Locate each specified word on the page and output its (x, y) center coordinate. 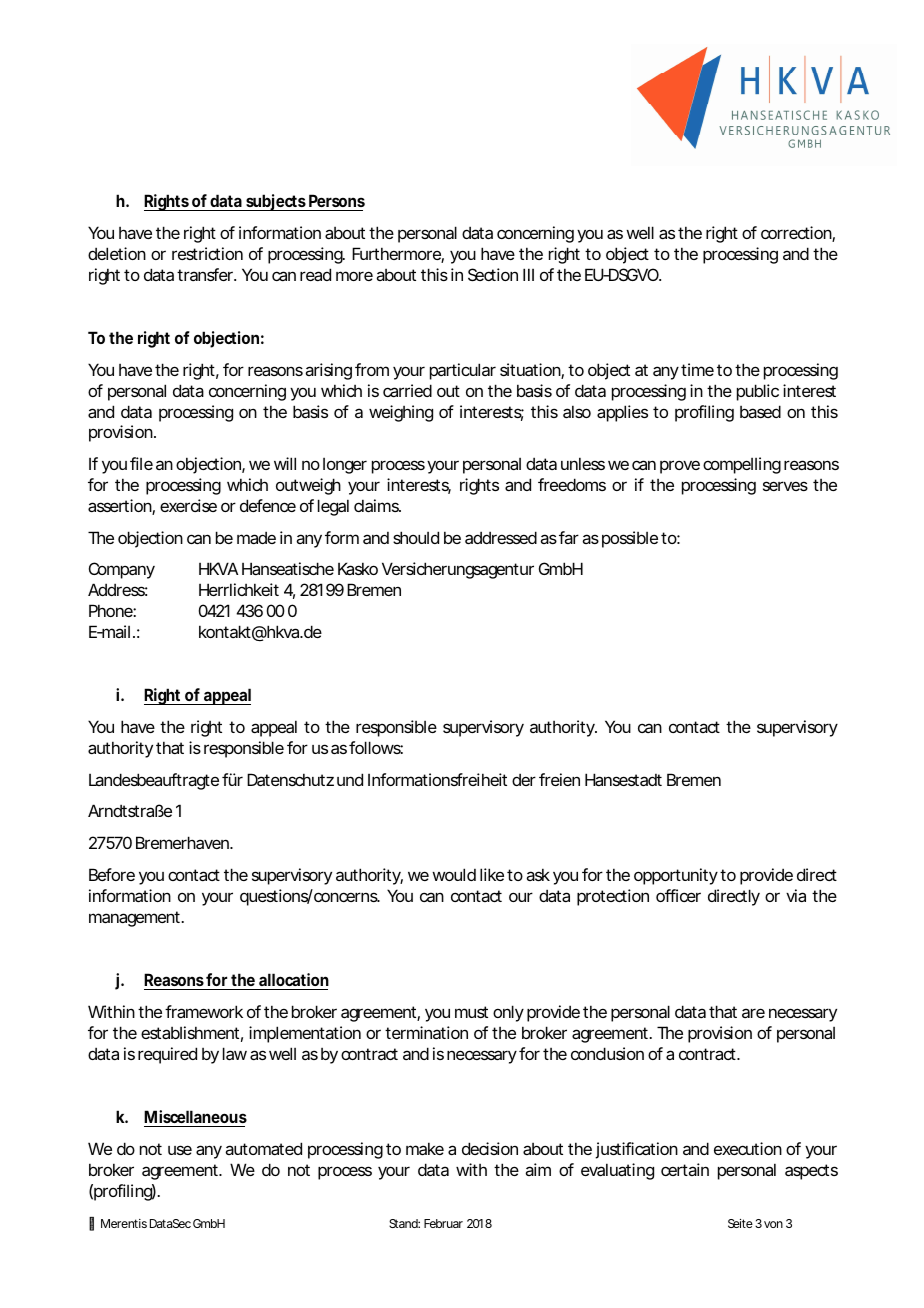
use (180, 1150)
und (350, 779)
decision (490, 1148)
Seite (740, 1223)
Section (493, 274)
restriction (207, 253)
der (524, 779)
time (697, 369)
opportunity (676, 876)
